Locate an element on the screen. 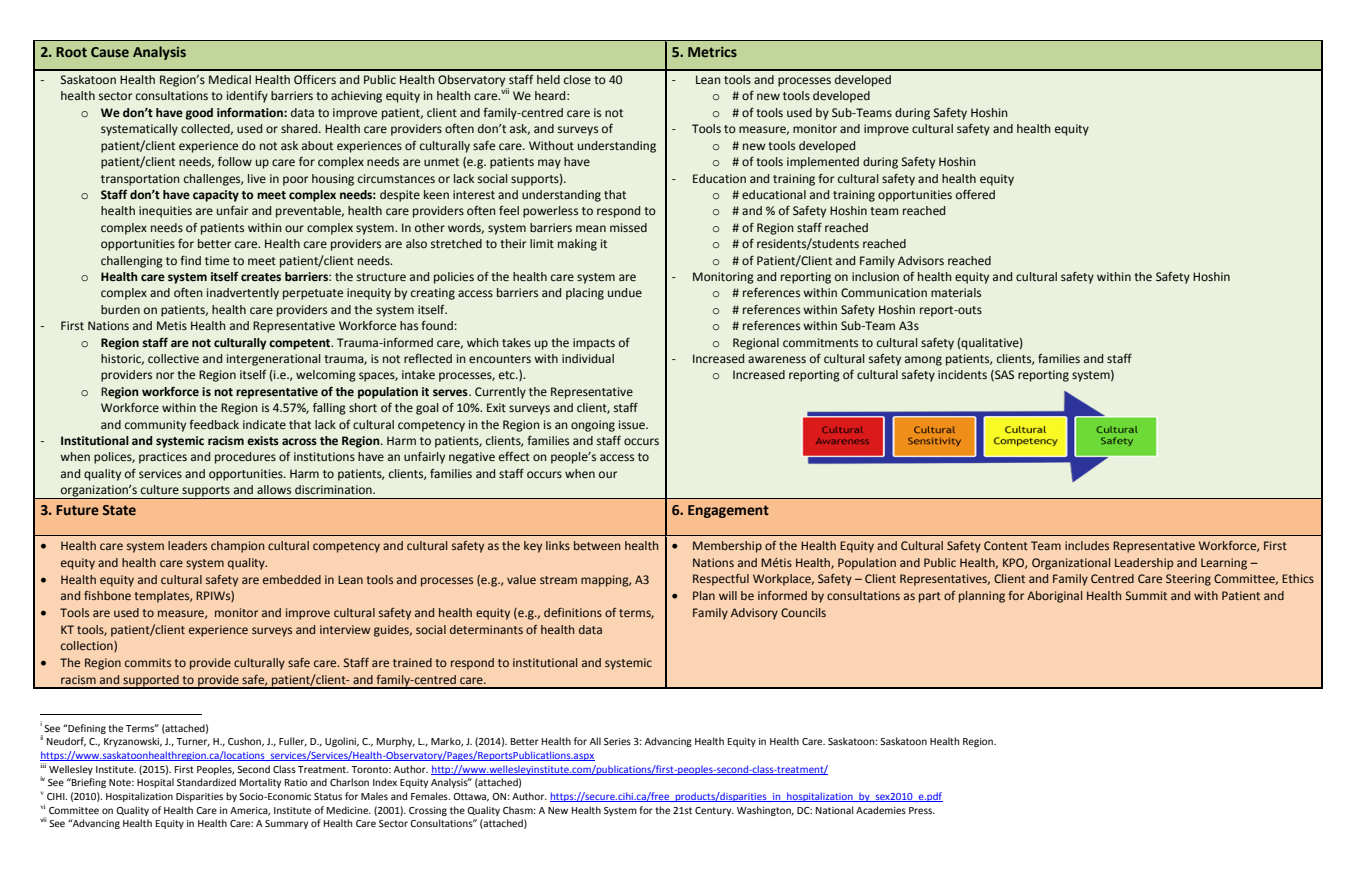  feedback is located at coordinates (214, 424).
